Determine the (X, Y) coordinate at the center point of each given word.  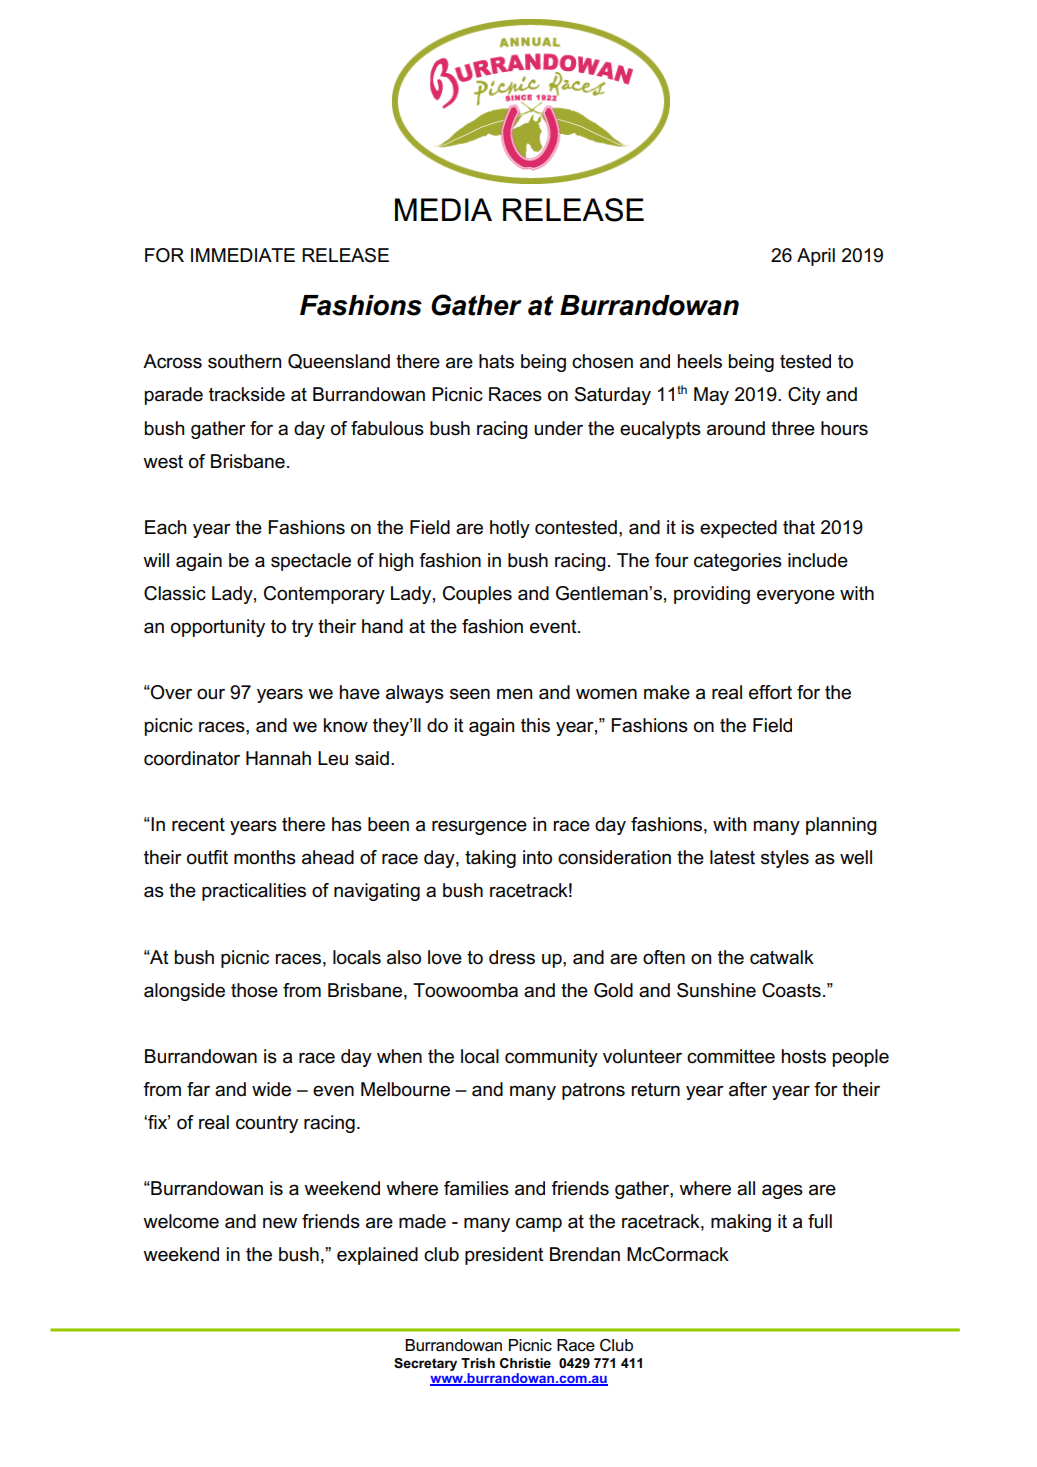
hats (496, 361)
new (280, 1223)
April (816, 257)
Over (170, 692)
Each (165, 527)
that (799, 527)
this (535, 725)
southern (244, 361)
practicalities (254, 892)
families (476, 1188)
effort (770, 692)
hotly (510, 529)
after (748, 1089)
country (267, 1124)
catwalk (782, 957)
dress (512, 957)
